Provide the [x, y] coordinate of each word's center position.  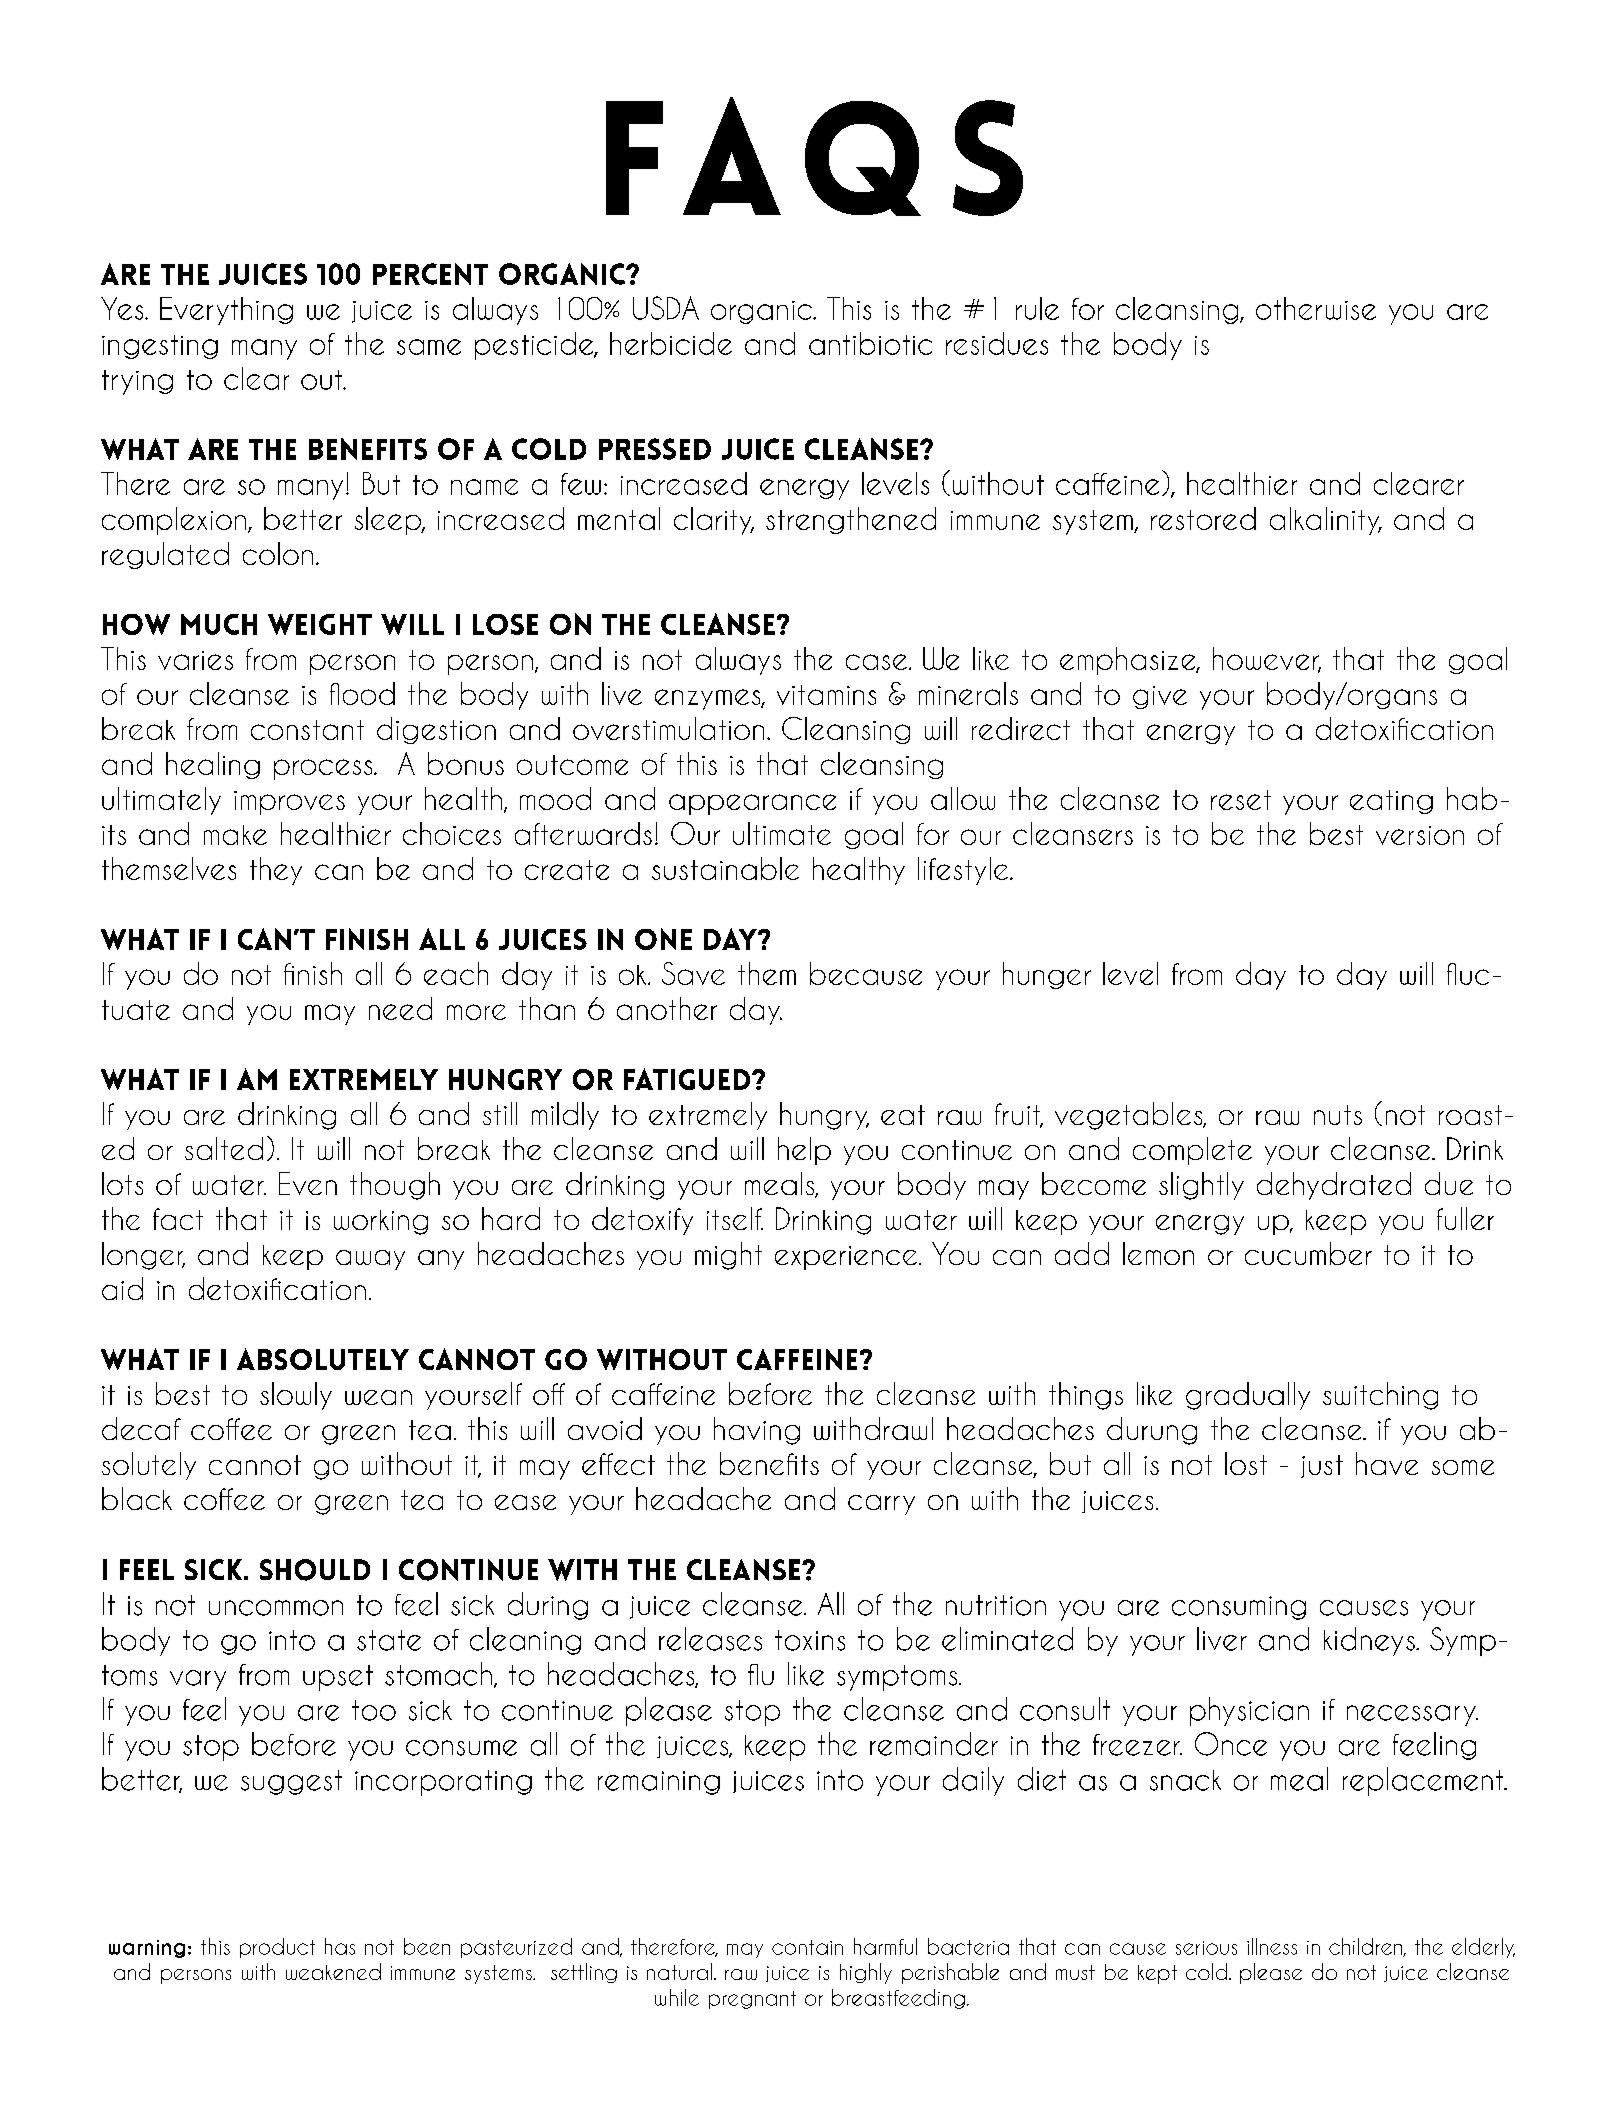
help [804, 1151]
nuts [1338, 1115]
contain [807, 1947]
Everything [226, 311]
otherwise [1316, 308]
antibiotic [870, 343]
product [277, 1948]
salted [224, 1148]
